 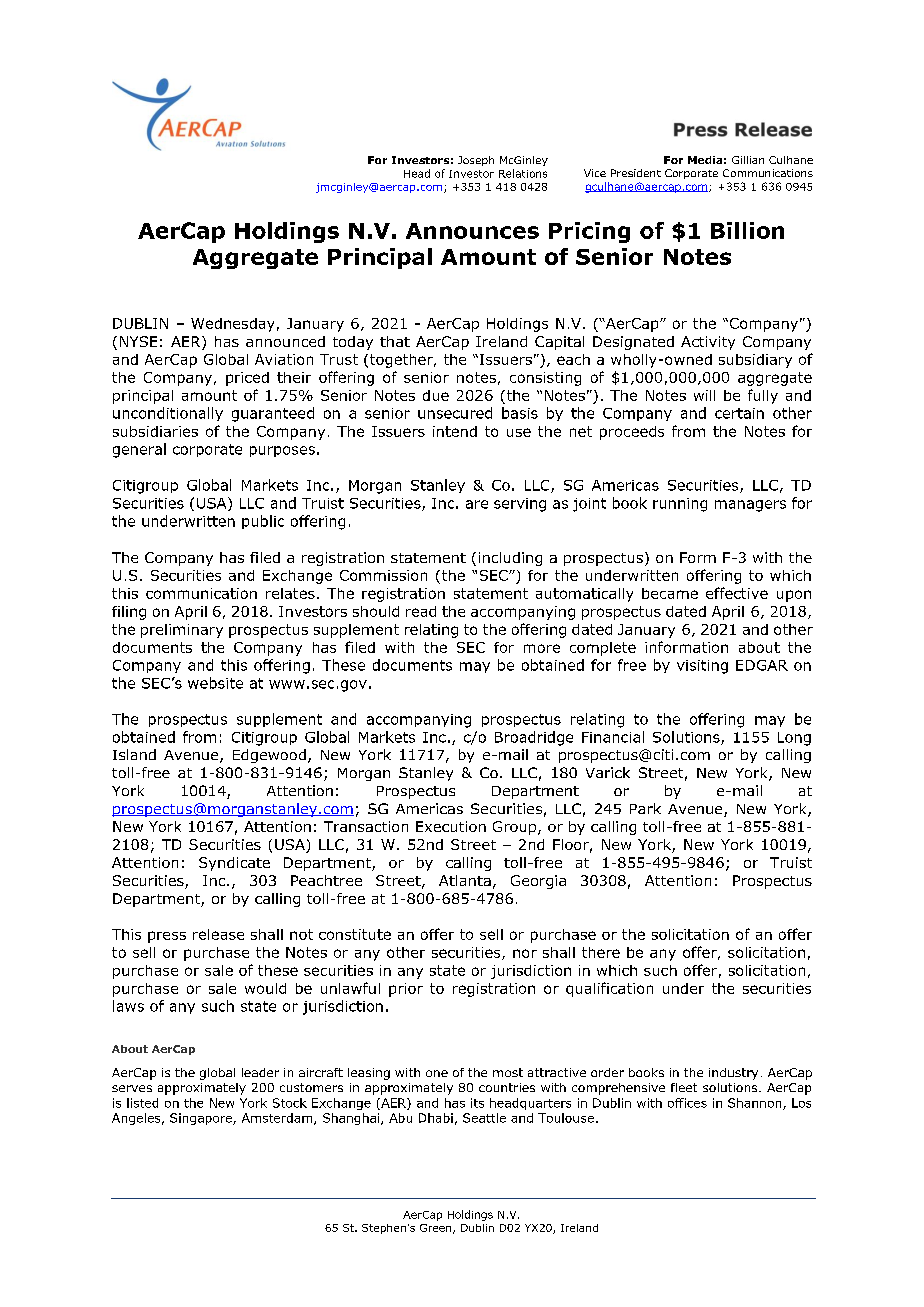 I want to click on Gillian, so click(x=748, y=160).
